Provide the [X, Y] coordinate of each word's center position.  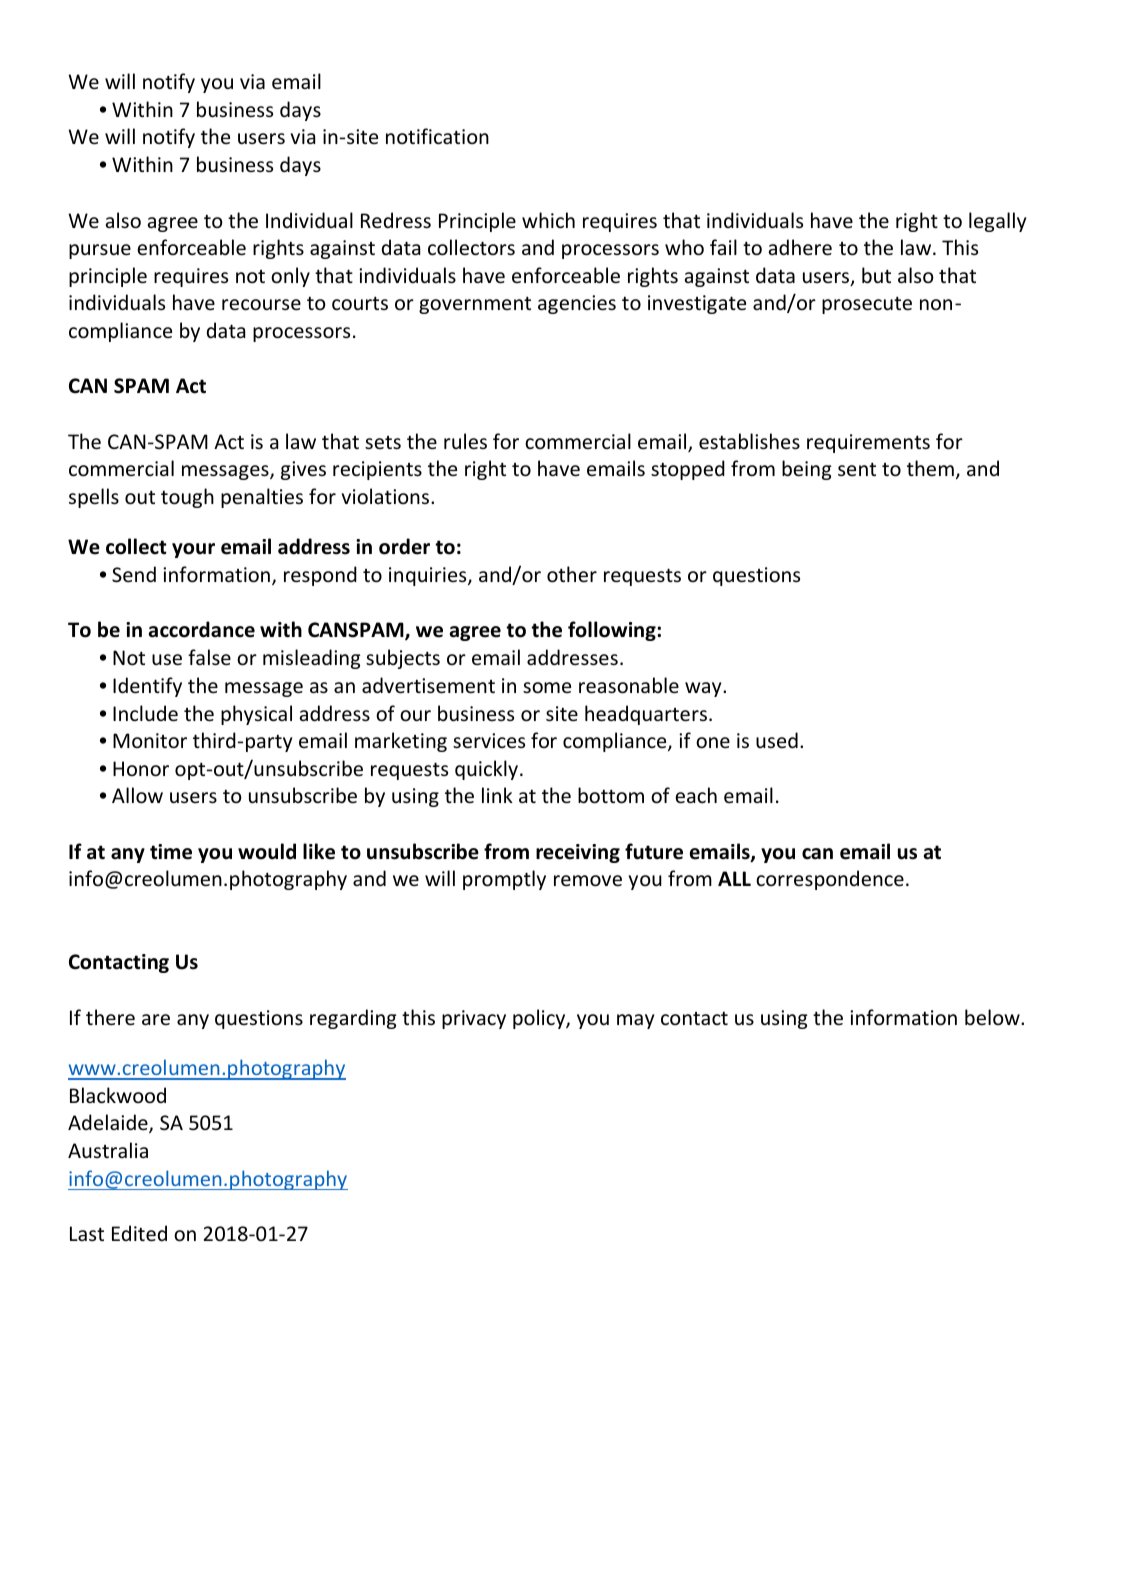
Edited [139, 1233]
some [547, 688]
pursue [100, 251]
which [548, 220]
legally [997, 222]
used [777, 740]
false [209, 657]
